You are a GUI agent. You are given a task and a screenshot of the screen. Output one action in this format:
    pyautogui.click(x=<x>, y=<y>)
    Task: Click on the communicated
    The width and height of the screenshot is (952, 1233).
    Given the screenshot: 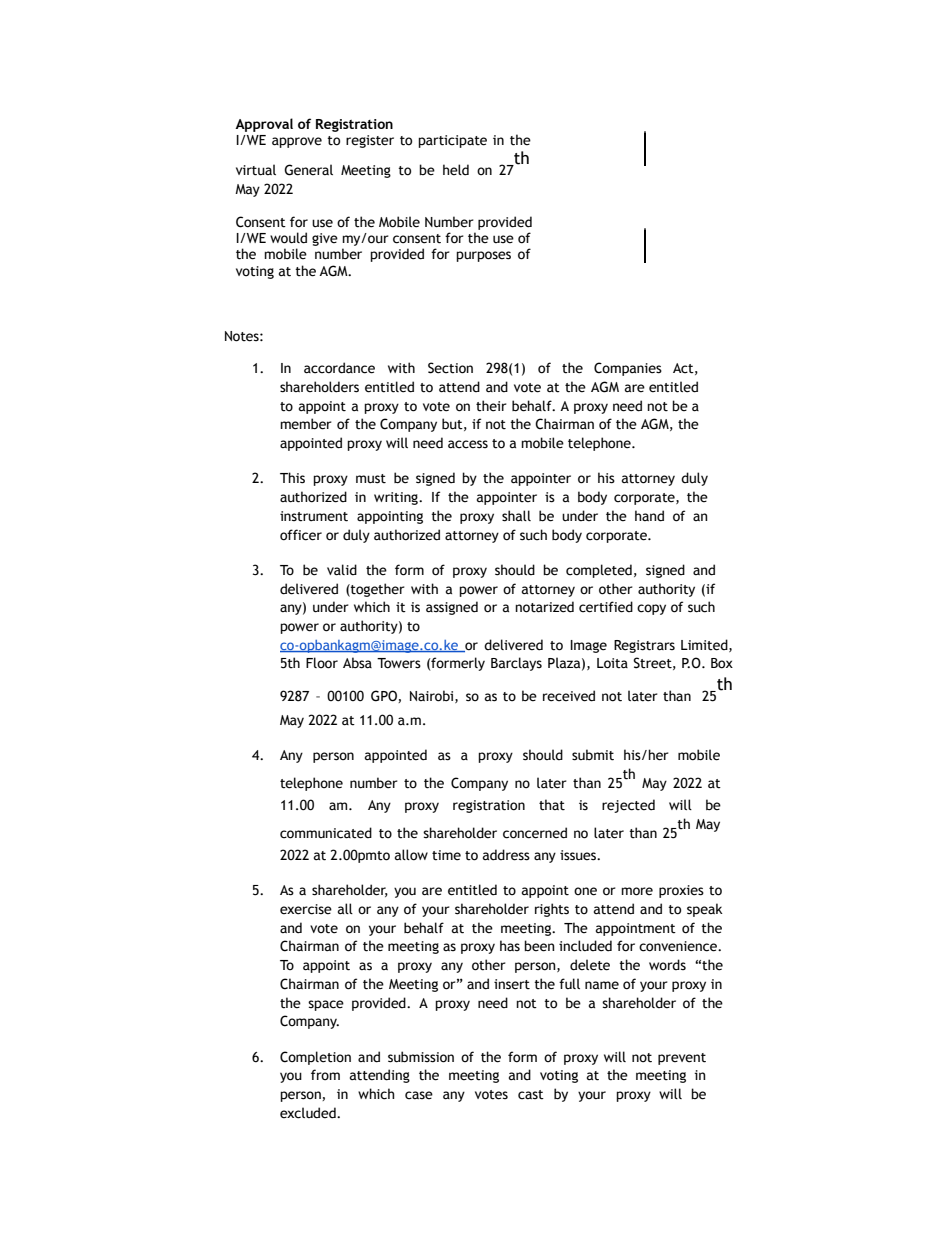 What is the action you would take?
    pyautogui.click(x=326, y=833)
